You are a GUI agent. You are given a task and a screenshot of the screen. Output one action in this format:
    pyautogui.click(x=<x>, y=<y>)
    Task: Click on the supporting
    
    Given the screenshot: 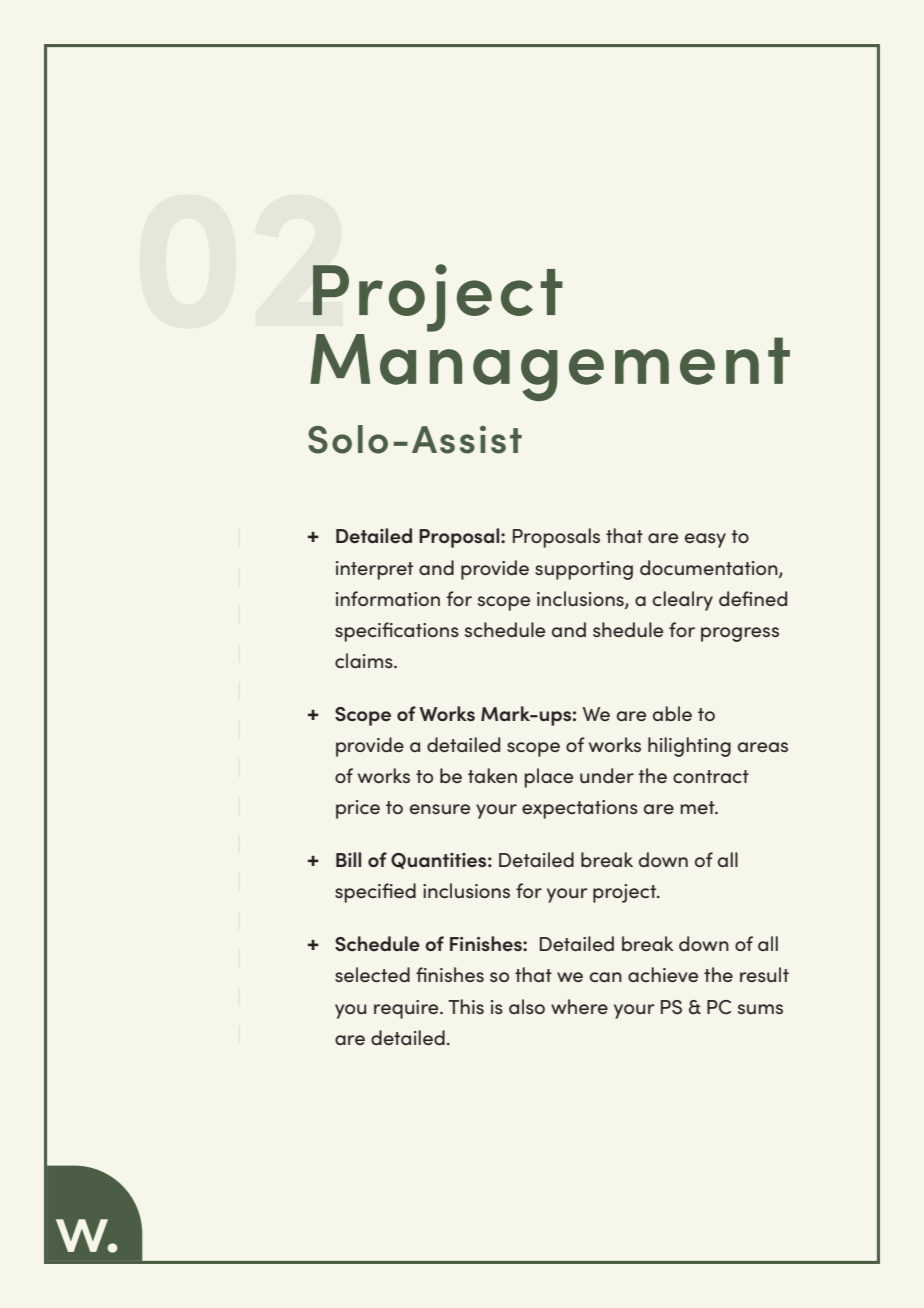 What is the action you would take?
    pyautogui.click(x=584, y=570)
